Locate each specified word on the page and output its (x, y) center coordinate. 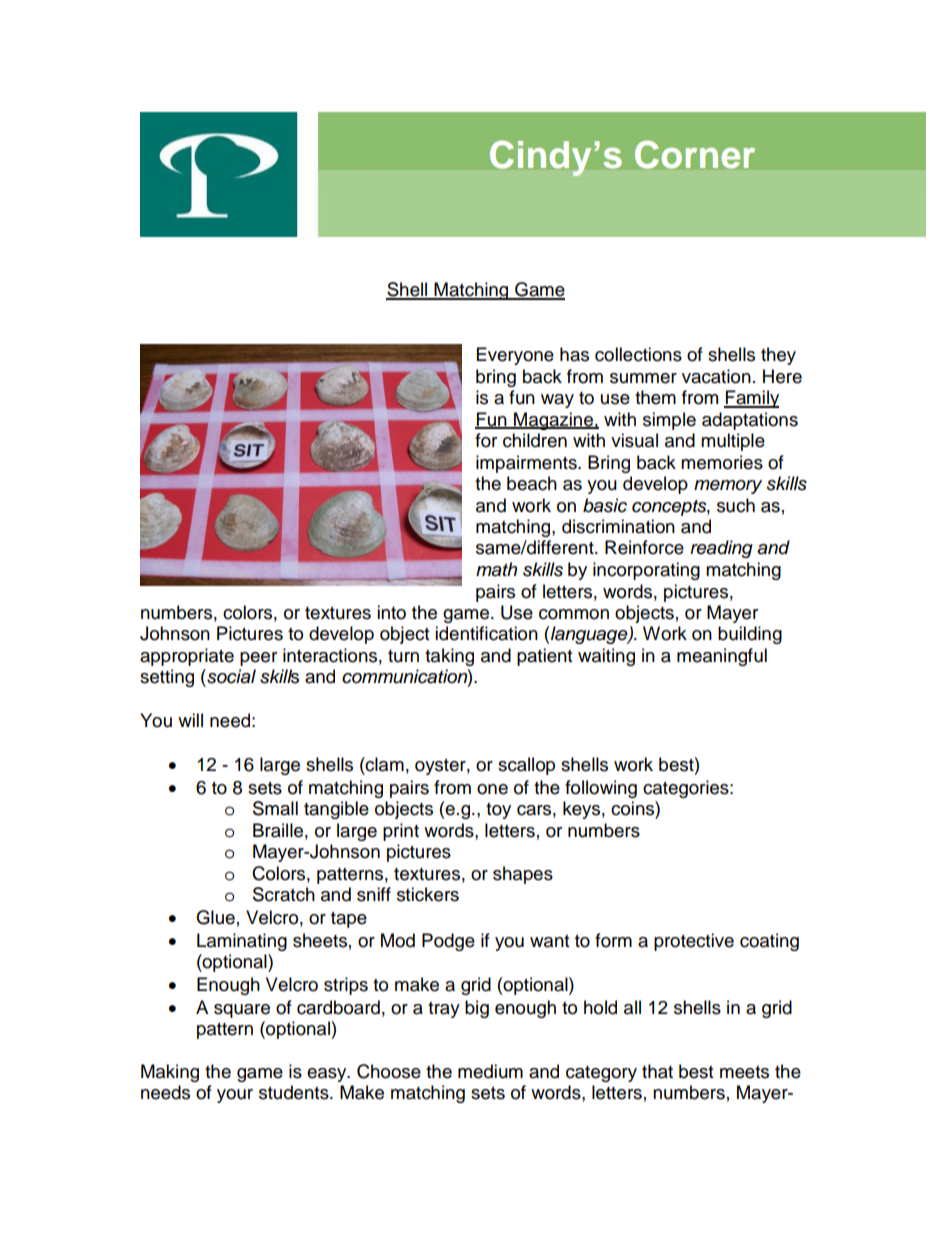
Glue (215, 917)
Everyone (515, 356)
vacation (716, 376)
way (557, 401)
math (496, 569)
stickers (428, 894)
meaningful (722, 657)
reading (721, 549)
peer (258, 659)
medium (490, 1071)
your (235, 1096)
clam (384, 764)
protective (694, 942)
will (190, 720)
